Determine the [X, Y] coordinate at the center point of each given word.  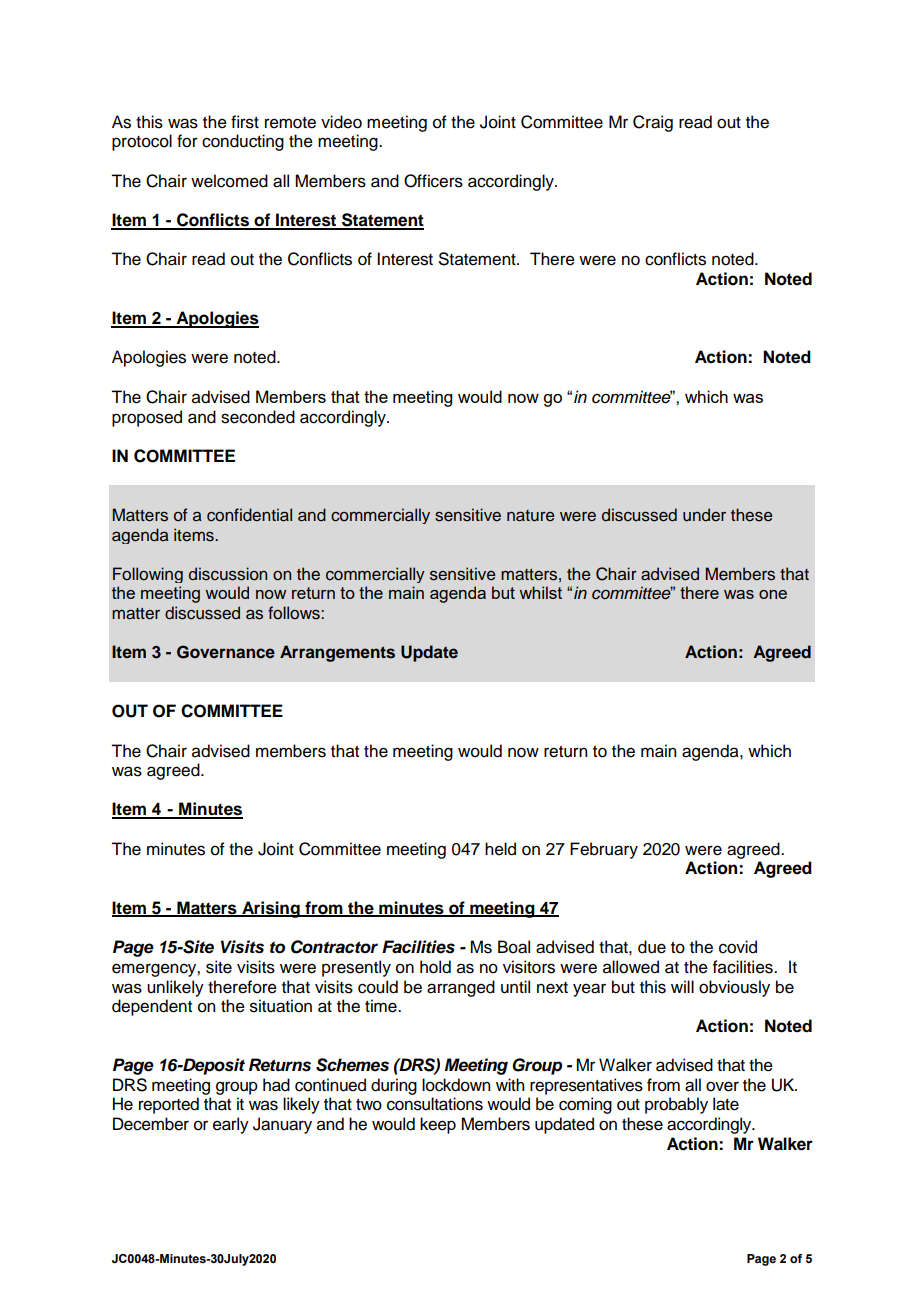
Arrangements [337, 653]
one [773, 594]
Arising [271, 909]
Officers [433, 181]
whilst [541, 592]
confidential [249, 515]
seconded [258, 417]
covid [738, 947]
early [231, 1125]
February [604, 850]
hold [435, 967]
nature [531, 516]
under [704, 515]
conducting [243, 142]
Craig [653, 123]
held [500, 849]
